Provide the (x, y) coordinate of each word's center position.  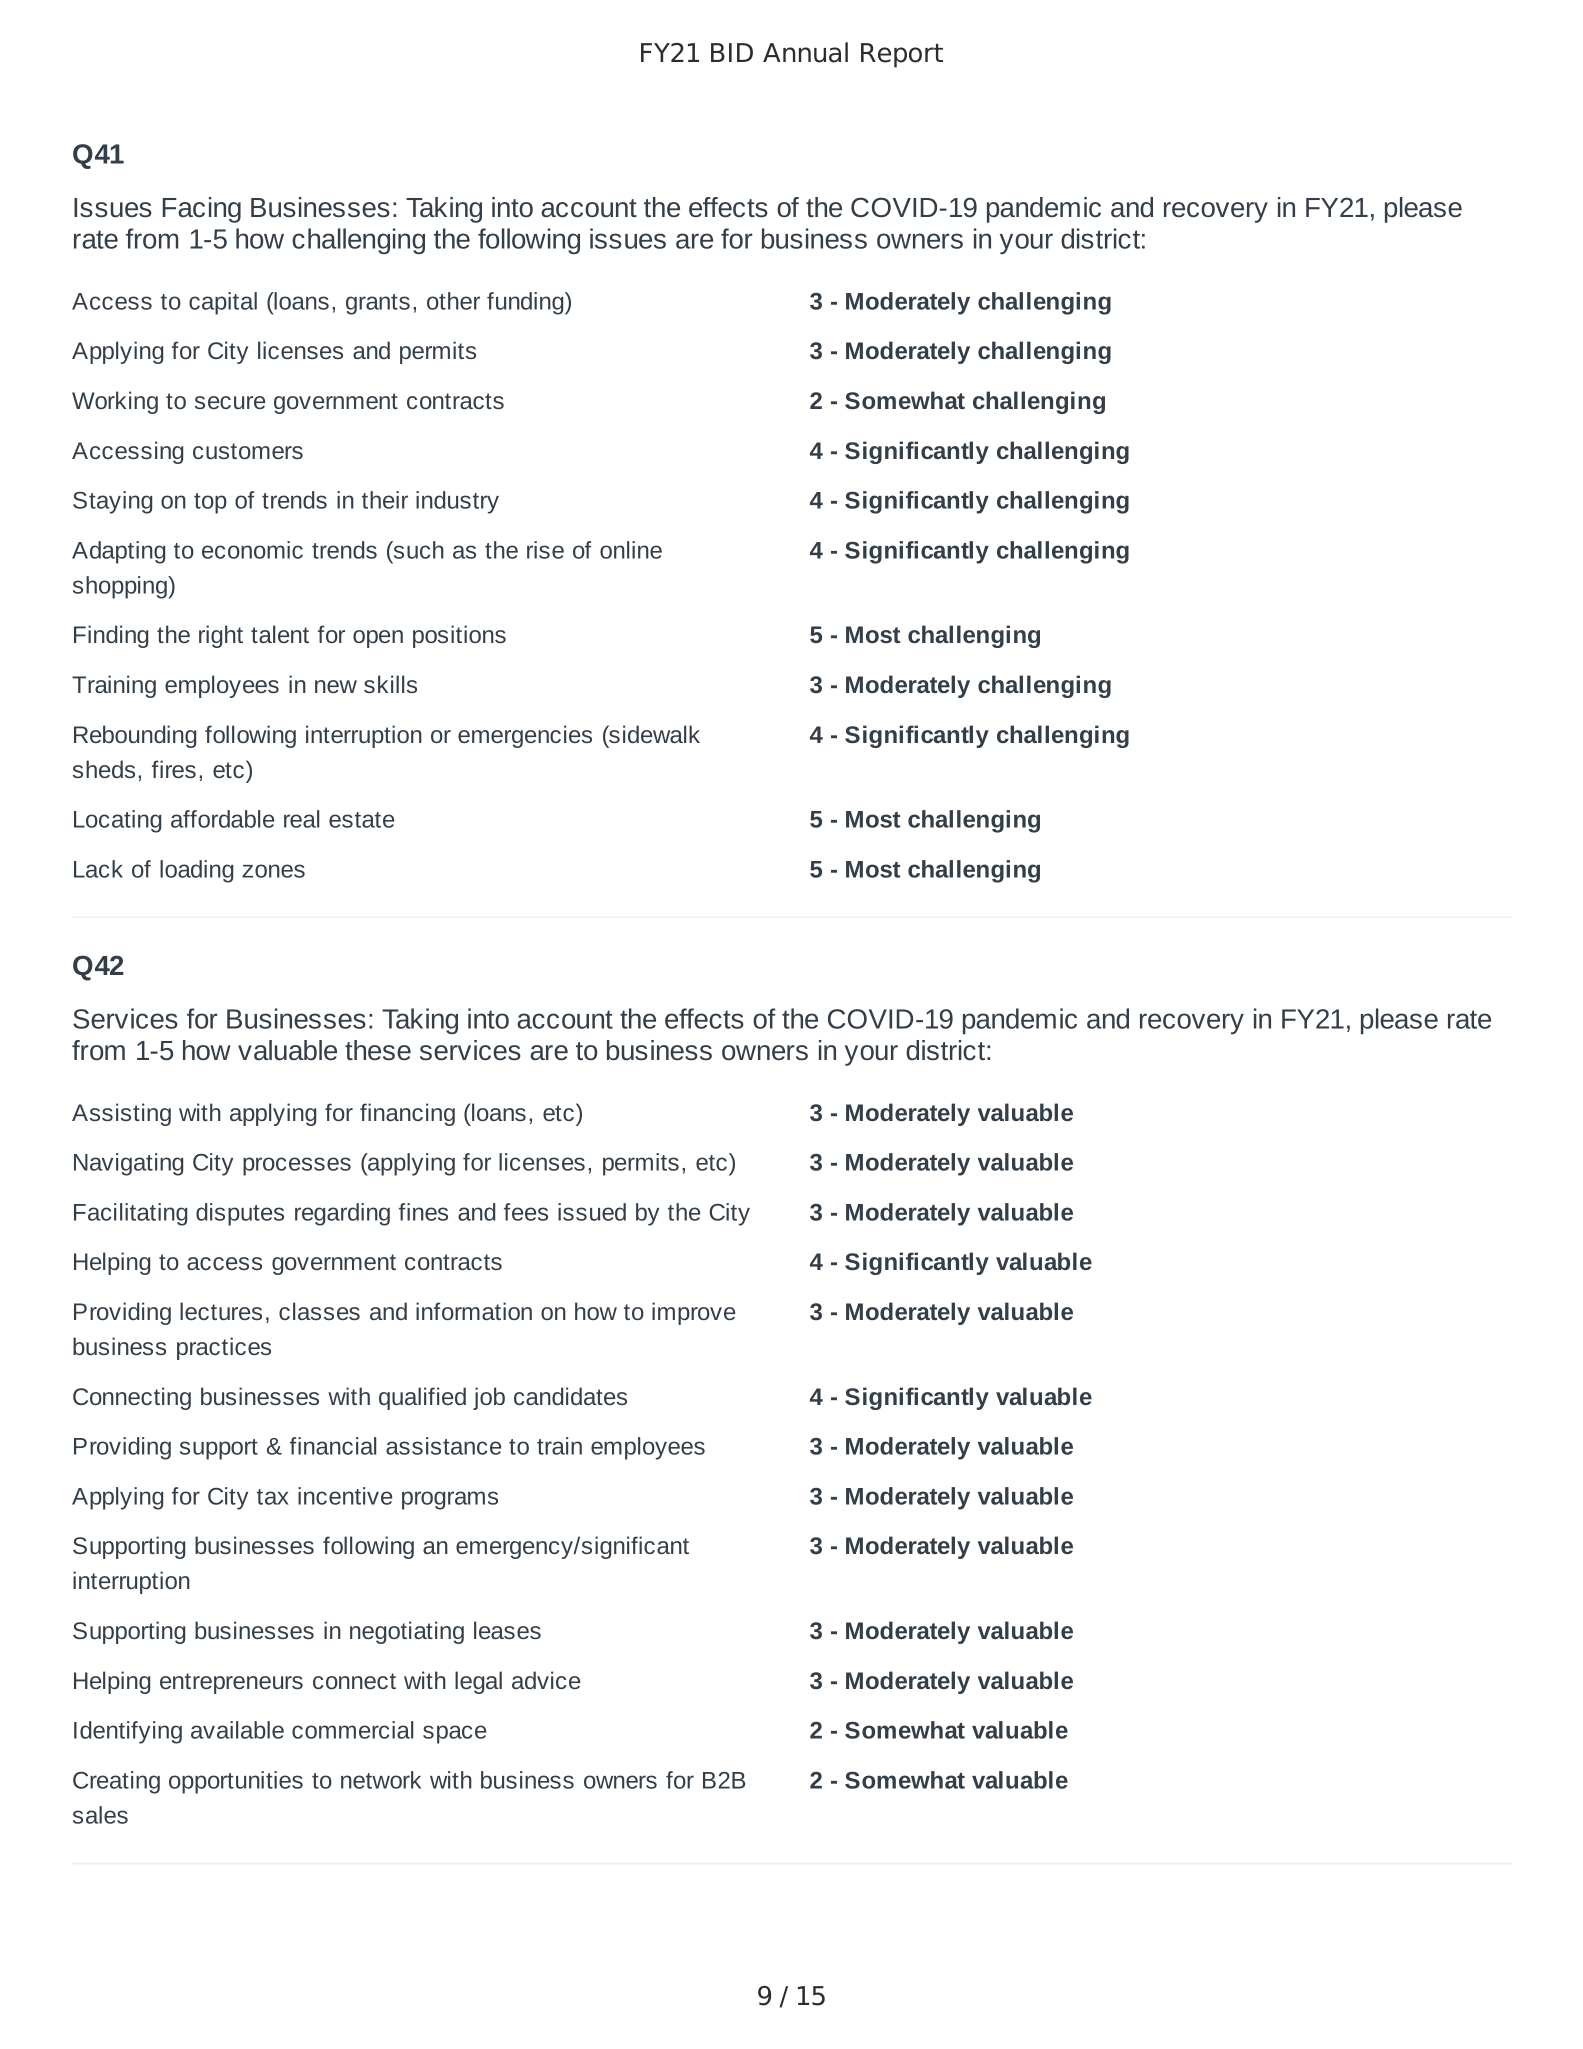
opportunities (236, 1782)
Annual (805, 52)
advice (546, 1680)
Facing (202, 210)
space (454, 1734)
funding (526, 303)
